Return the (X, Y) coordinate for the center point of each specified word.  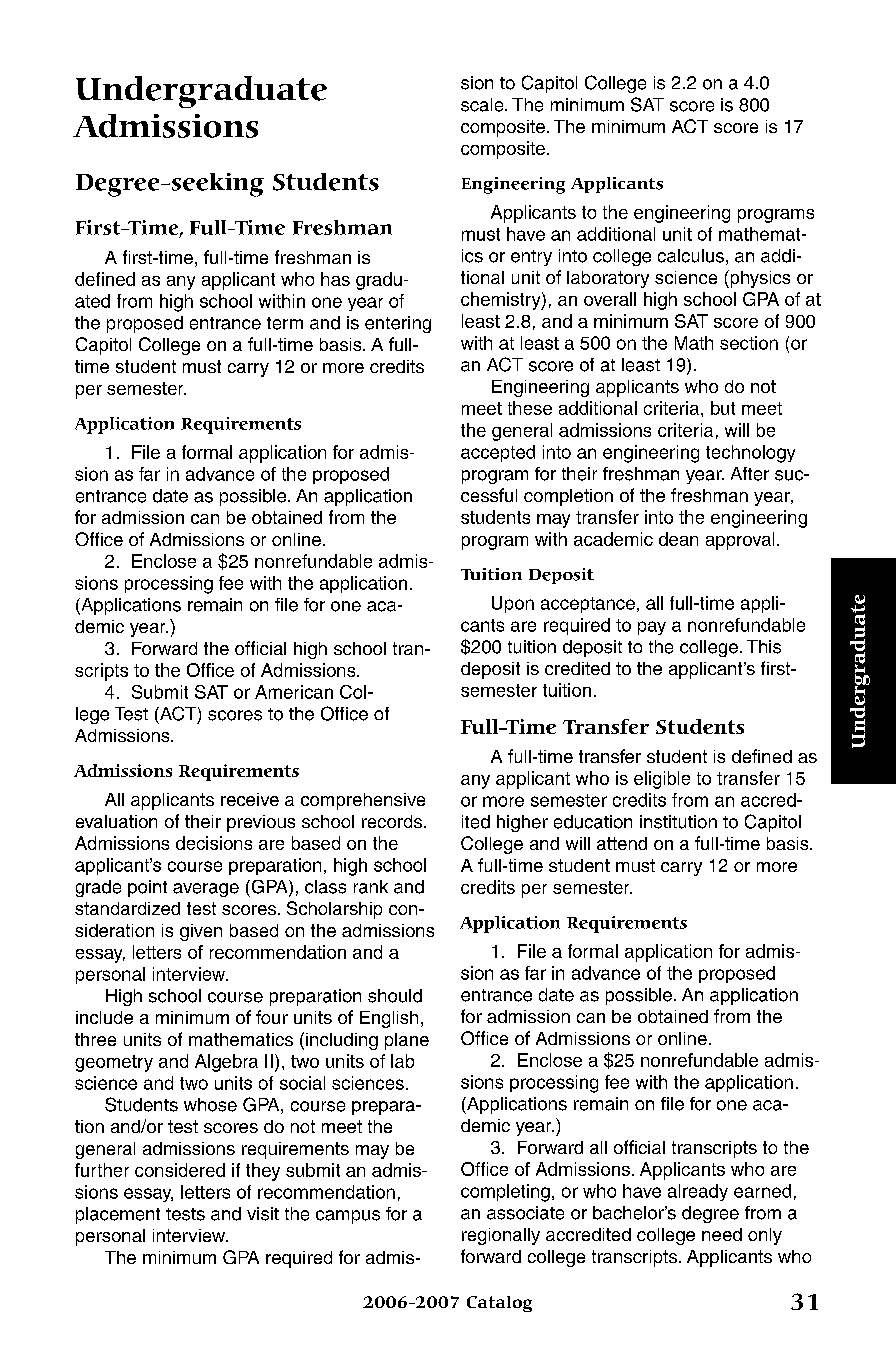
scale (483, 105)
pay (652, 628)
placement (118, 1215)
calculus (691, 256)
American (294, 692)
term (285, 323)
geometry (114, 1063)
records (393, 821)
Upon (513, 604)
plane (407, 1041)
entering (398, 324)
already (698, 1192)
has (335, 279)
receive (250, 799)
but (723, 408)
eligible (662, 780)
